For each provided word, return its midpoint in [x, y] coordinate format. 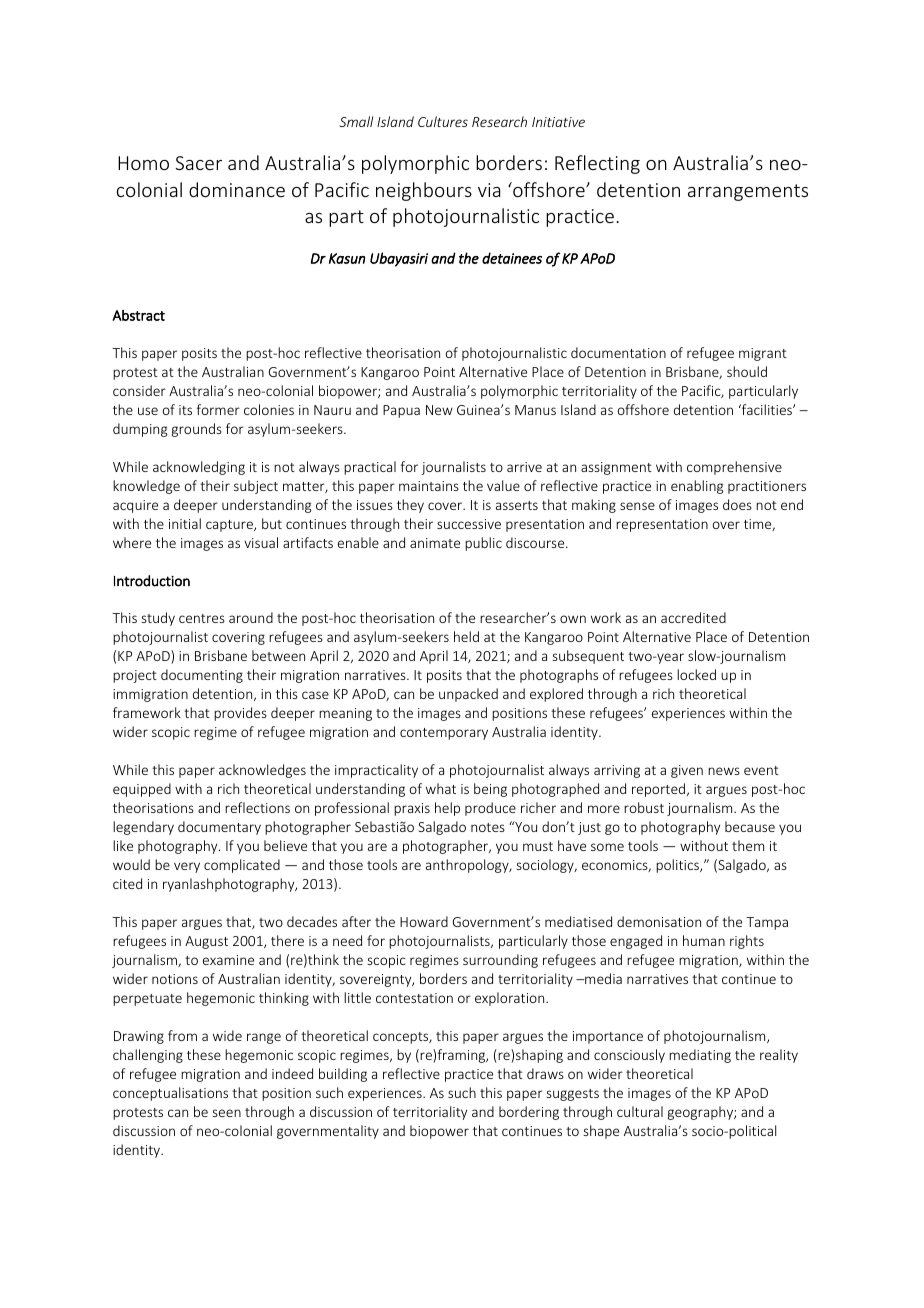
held [466, 636]
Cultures [443, 121]
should [747, 371]
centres [202, 618]
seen [227, 1113]
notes [488, 827]
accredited [693, 617]
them [748, 845]
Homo [143, 163]
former [218, 409]
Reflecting [597, 164]
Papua [401, 411]
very [187, 867]
